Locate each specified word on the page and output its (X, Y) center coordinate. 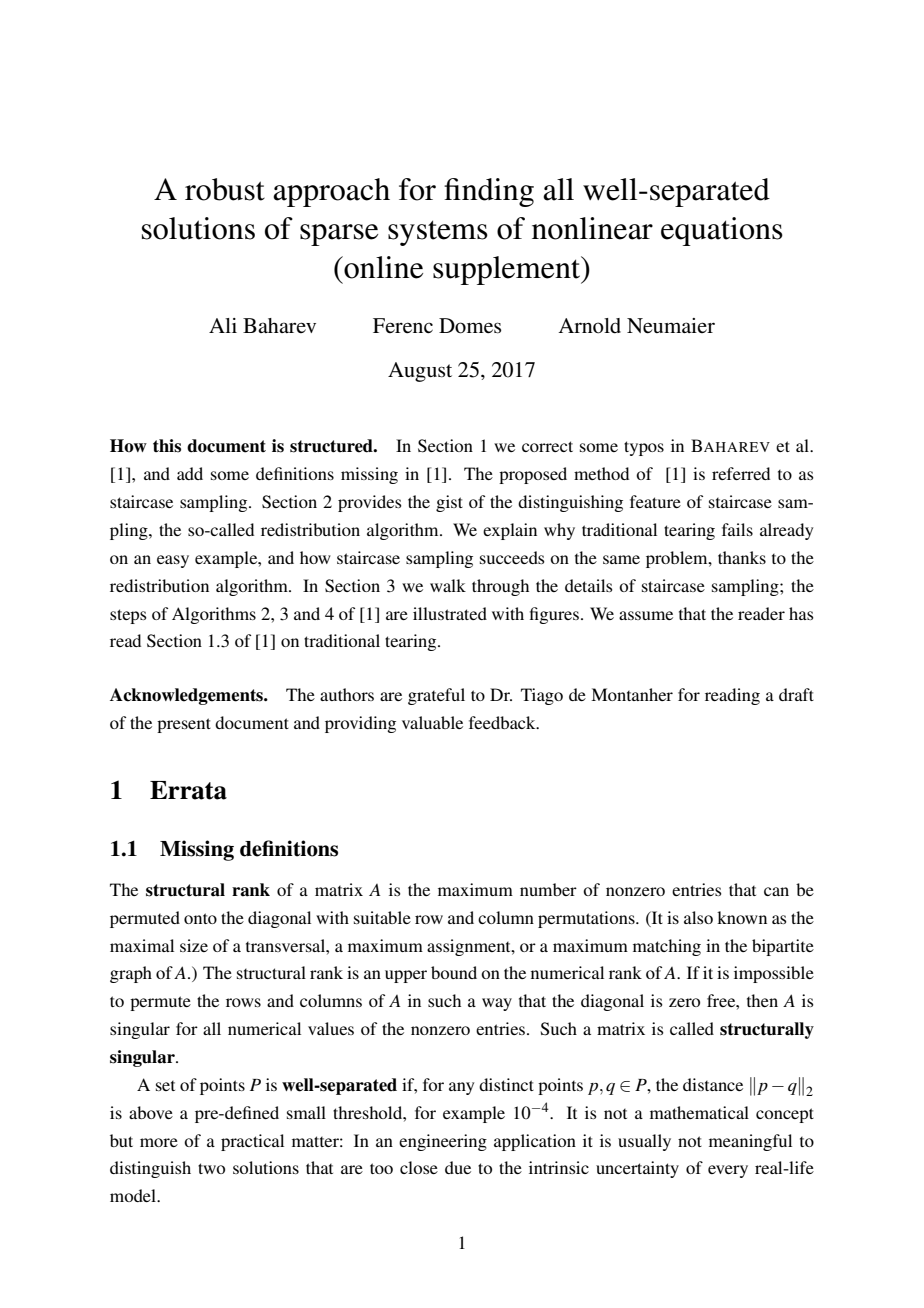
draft (796, 694)
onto (200, 918)
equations (722, 231)
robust (225, 189)
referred (741, 473)
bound (454, 972)
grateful (436, 696)
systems (438, 233)
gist (449, 503)
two (211, 1168)
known (742, 917)
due (458, 1167)
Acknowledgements (187, 696)
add (190, 473)
